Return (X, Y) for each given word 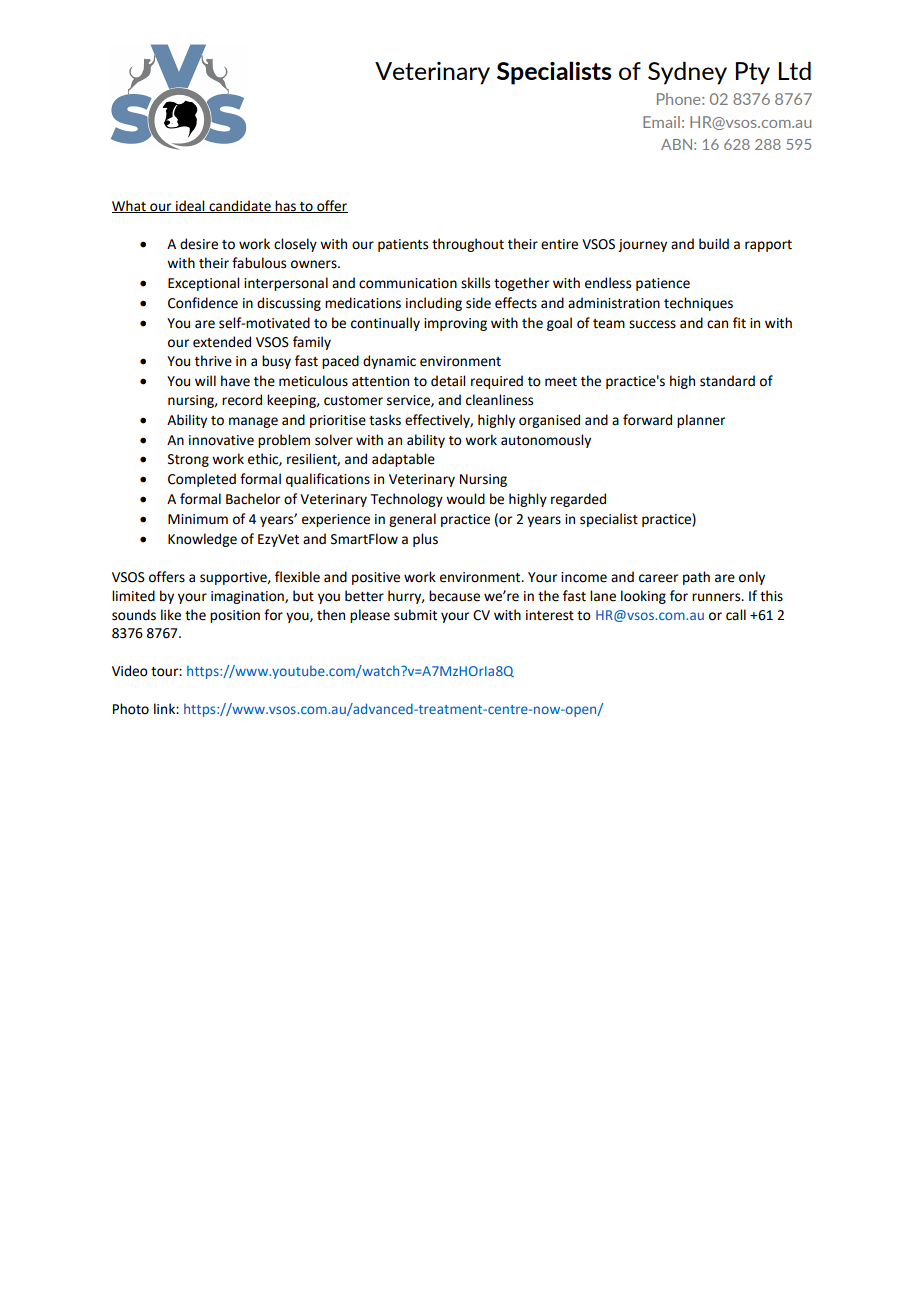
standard (727, 381)
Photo (131, 709)
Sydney (687, 73)
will (205, 380)
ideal (190, 206)
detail (448, 381)
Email (661, 122)
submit (415, 615)
